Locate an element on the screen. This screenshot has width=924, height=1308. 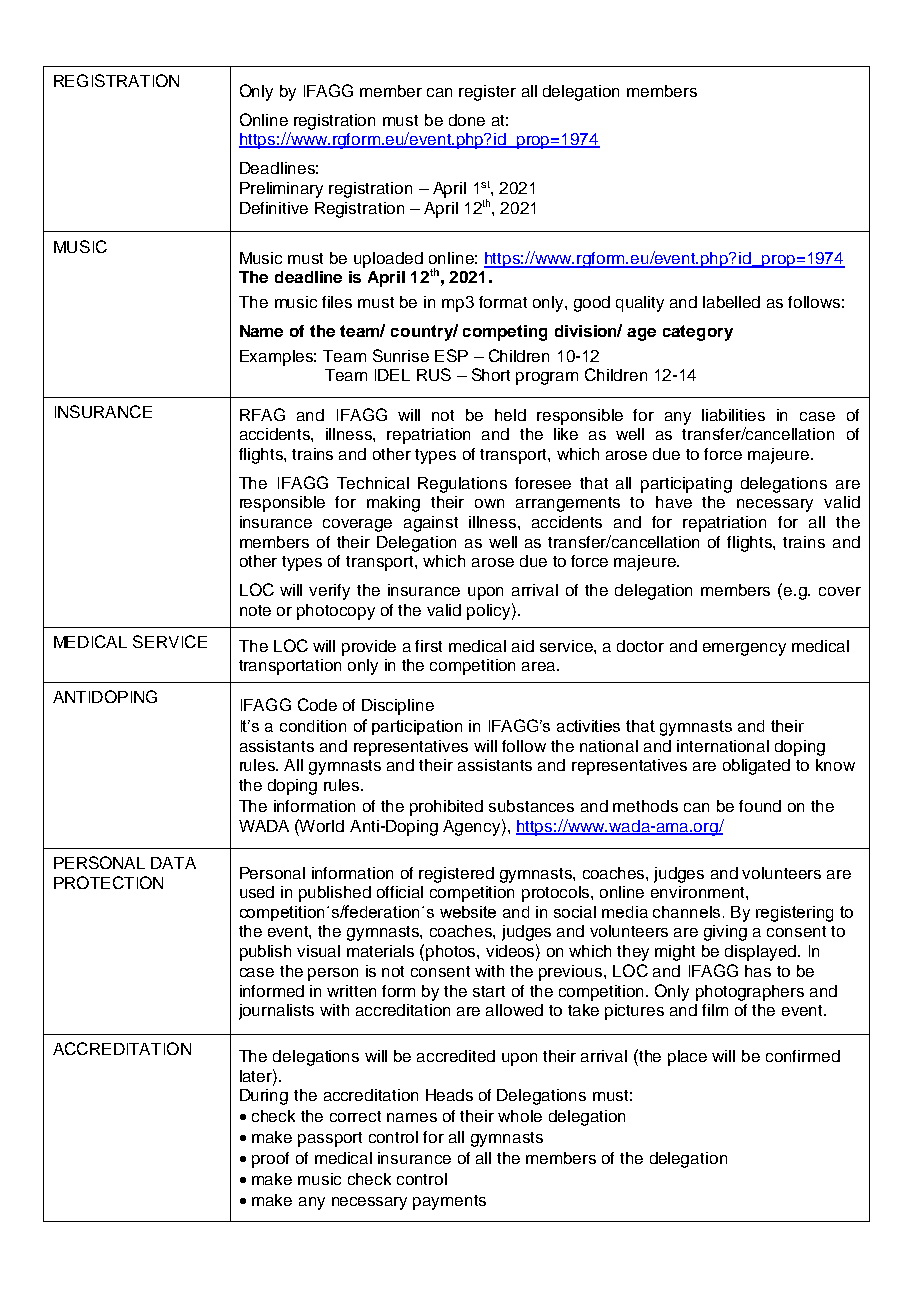
payments is located at coordinates (449, 1202).
